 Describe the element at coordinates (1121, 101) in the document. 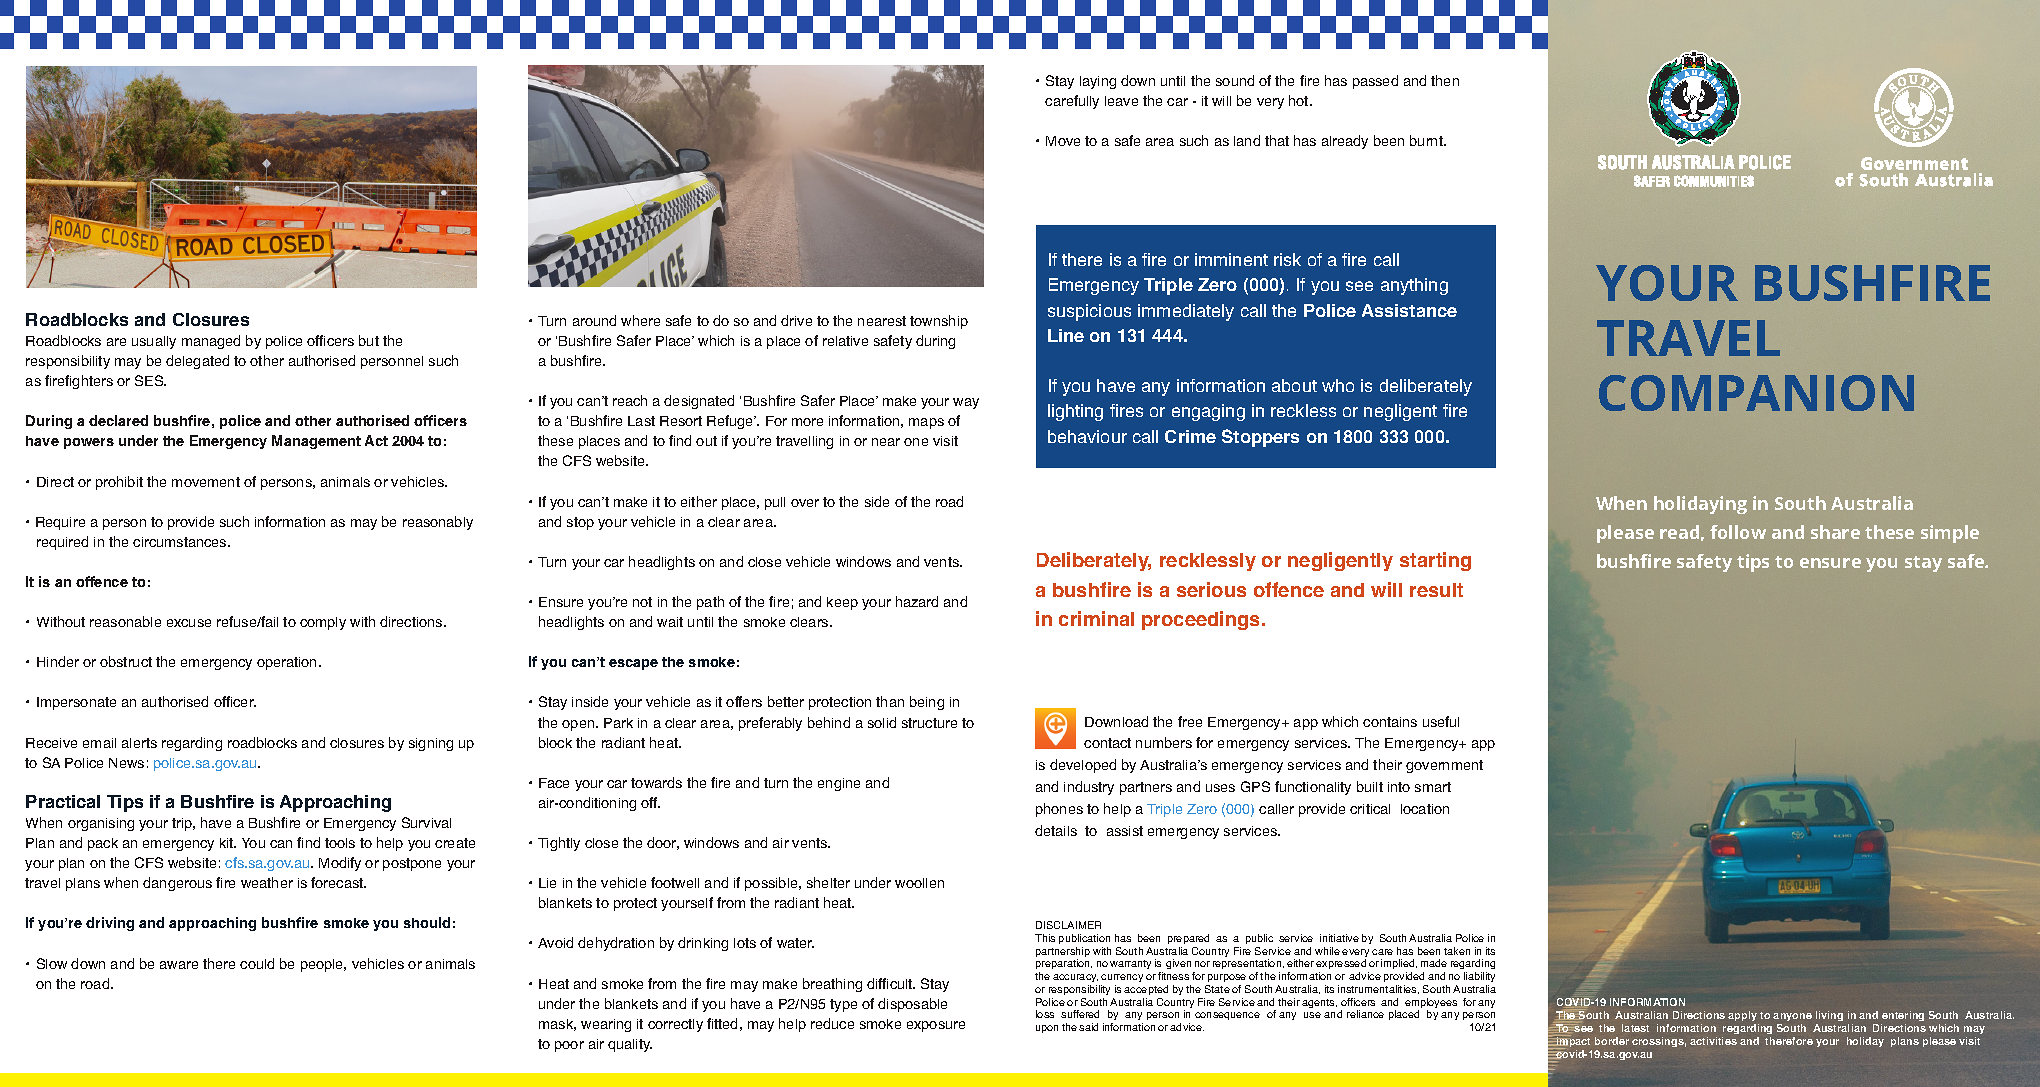

I see `leave` at that location.
